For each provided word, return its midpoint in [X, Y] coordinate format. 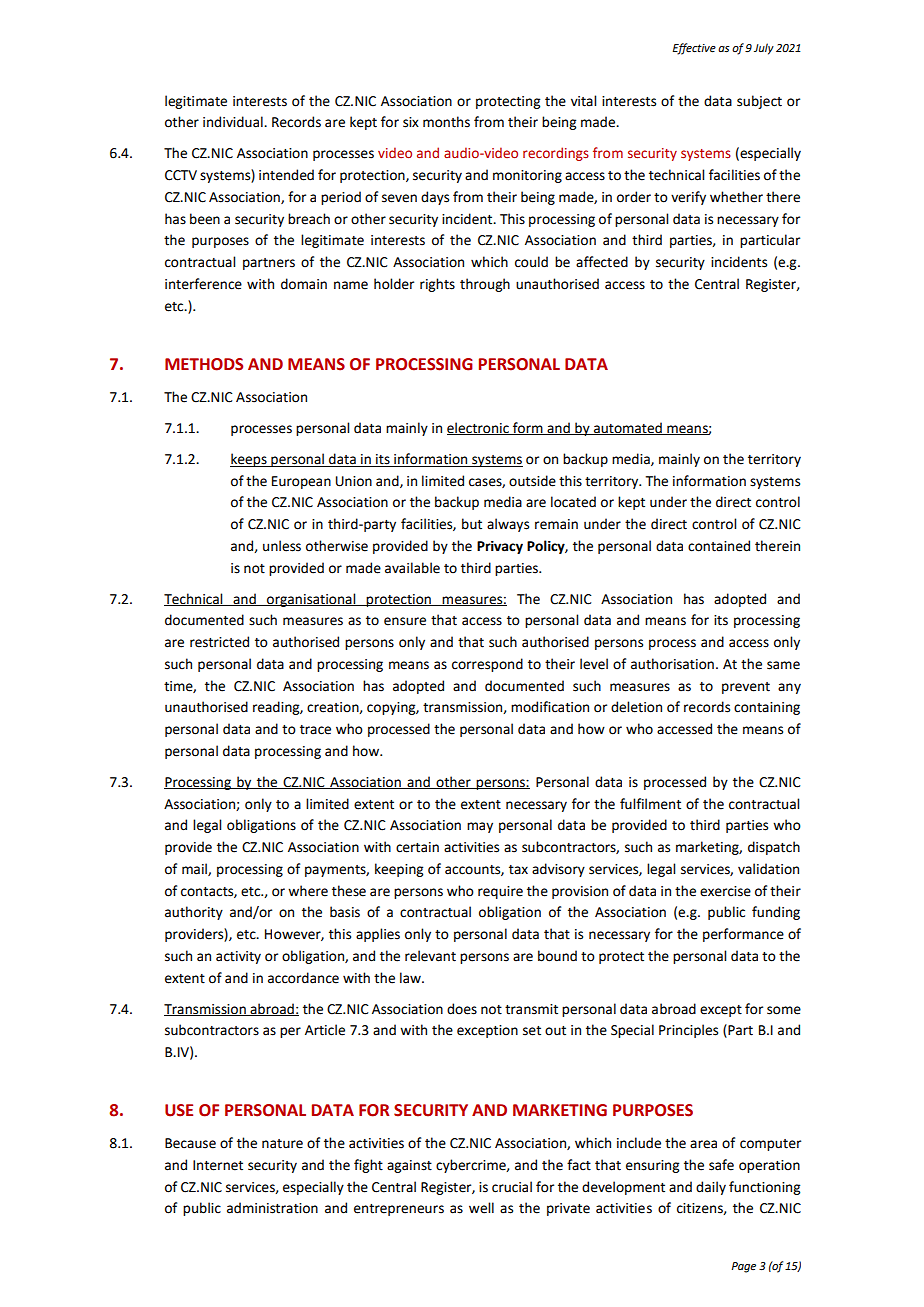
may [480, 827]
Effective [694, 49]
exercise [725, 891]
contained [719, 546]
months [446, 122]
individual [234, 122]
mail [195, 869]
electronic [479, 428]
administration [272, 1208]
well [481, 1208]
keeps [249, 460]
